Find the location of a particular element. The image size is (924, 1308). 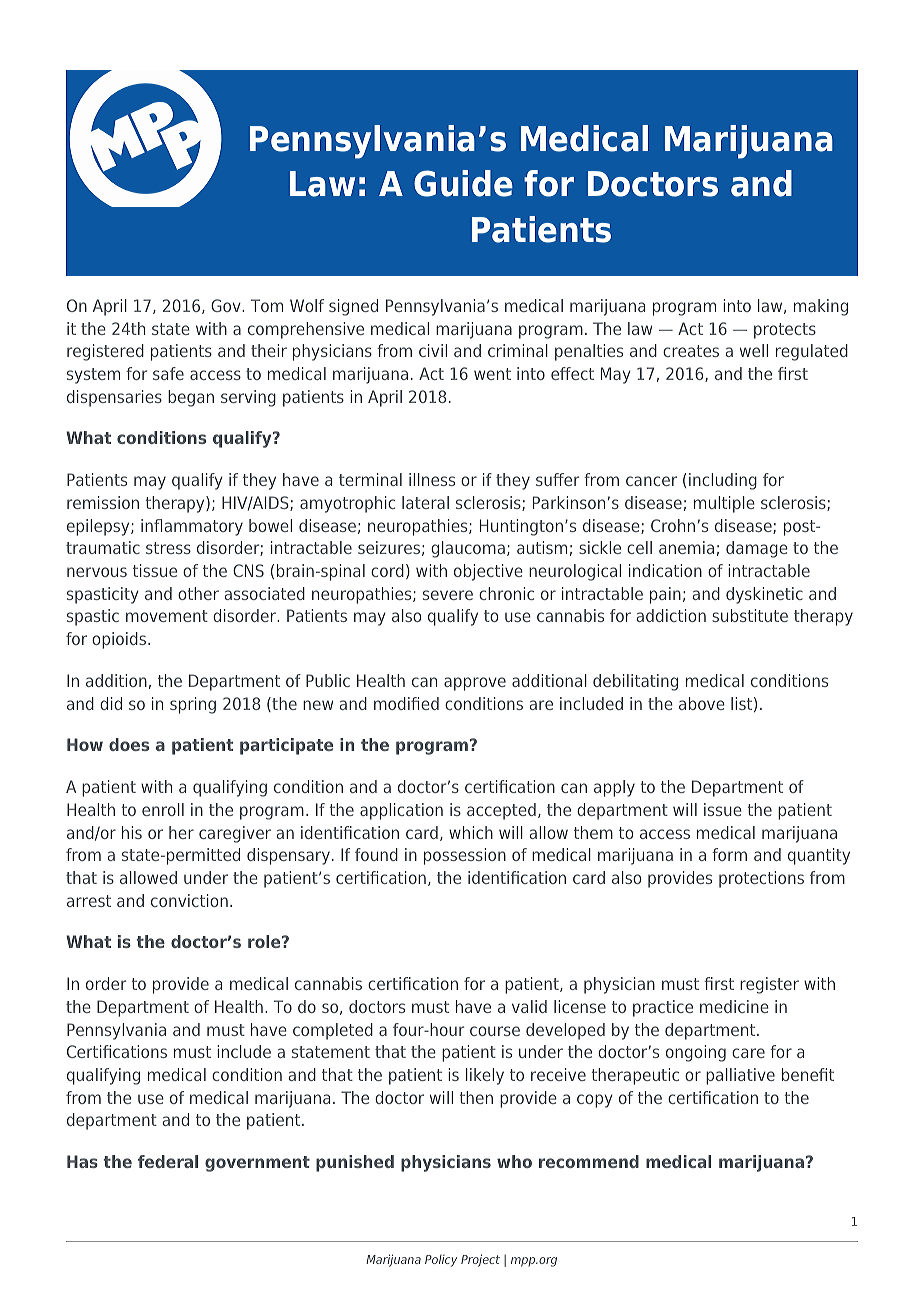

Guide is located at coordinates (463, 183).
